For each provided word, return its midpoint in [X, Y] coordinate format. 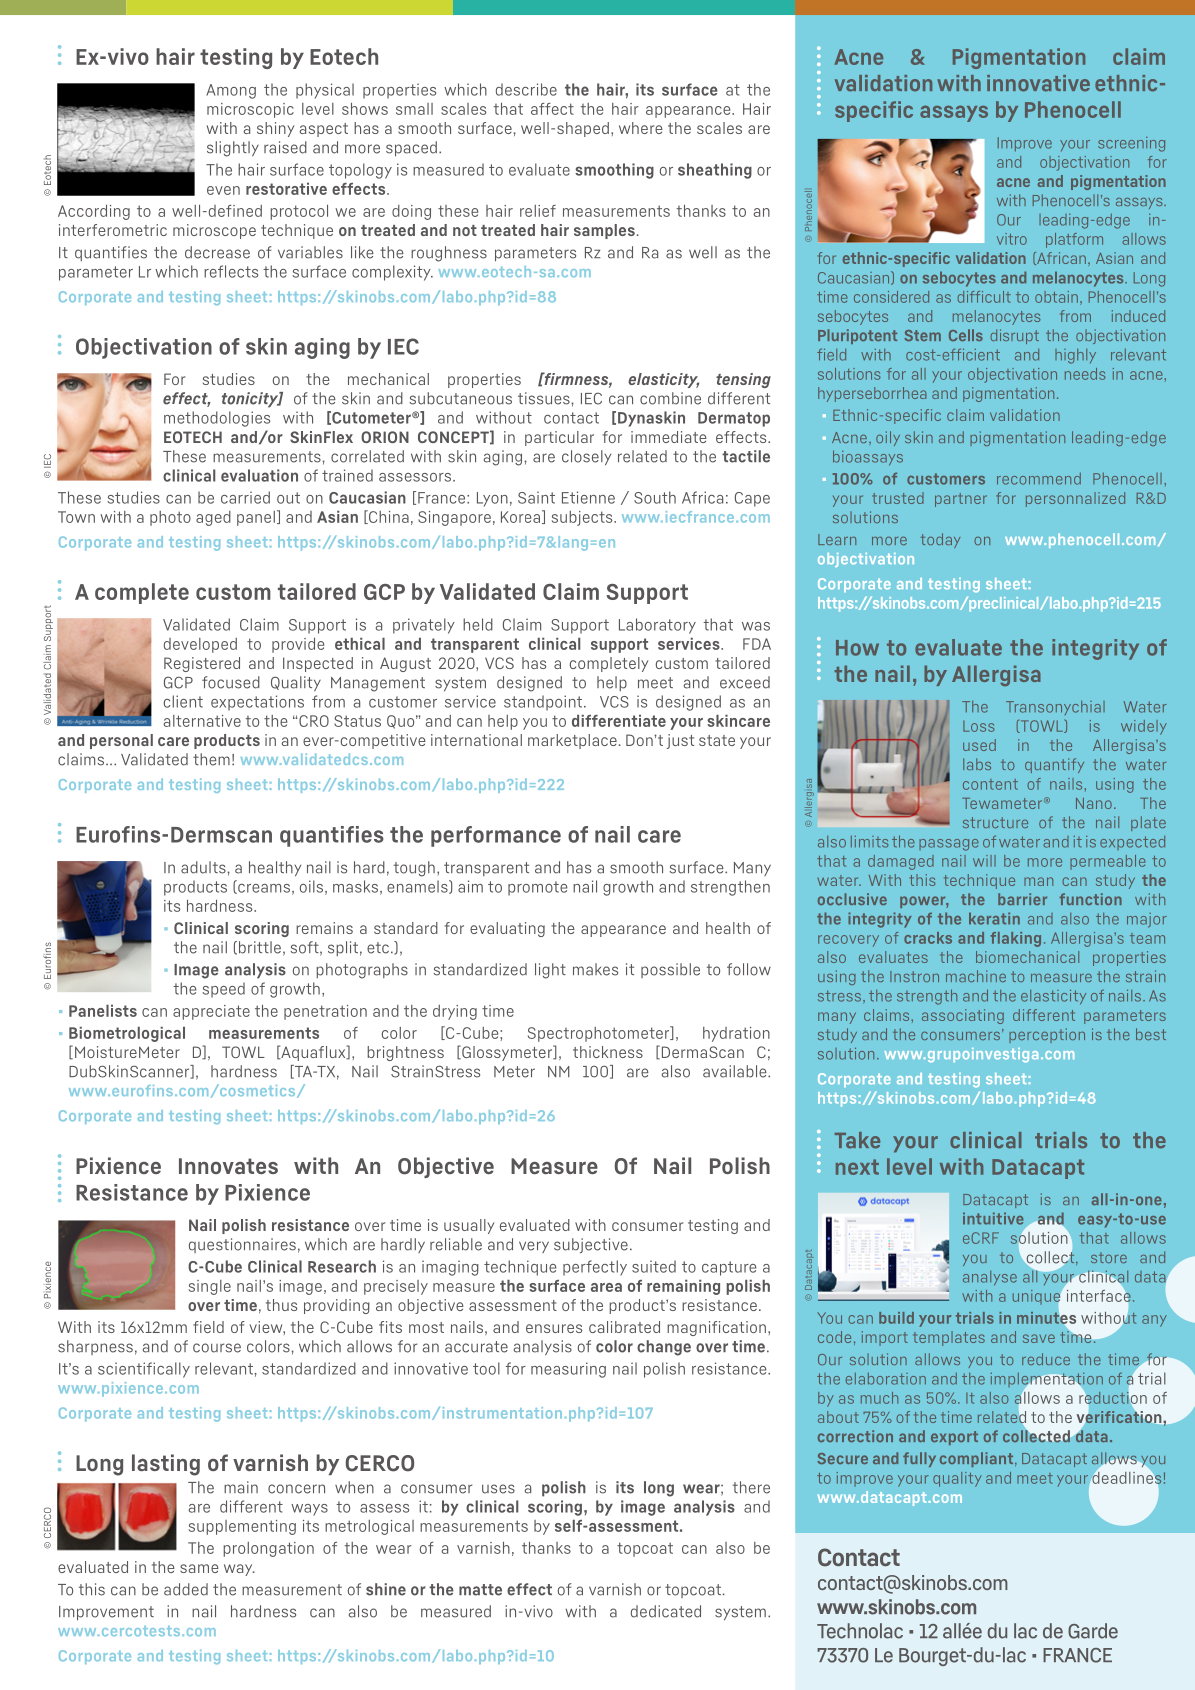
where [641, 128]
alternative [202, 721]
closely [586, 457]
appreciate [211, 1012]
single [210, 1287]
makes [595, 969]
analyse [990, 1278]
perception [1047, 1035]
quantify [1054, 765]
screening [1131, 144]
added [186, 1589]
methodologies [217, 419]
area [606, 1287]
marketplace [572, 741]
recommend [1039, 479]
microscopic [250, 110]
